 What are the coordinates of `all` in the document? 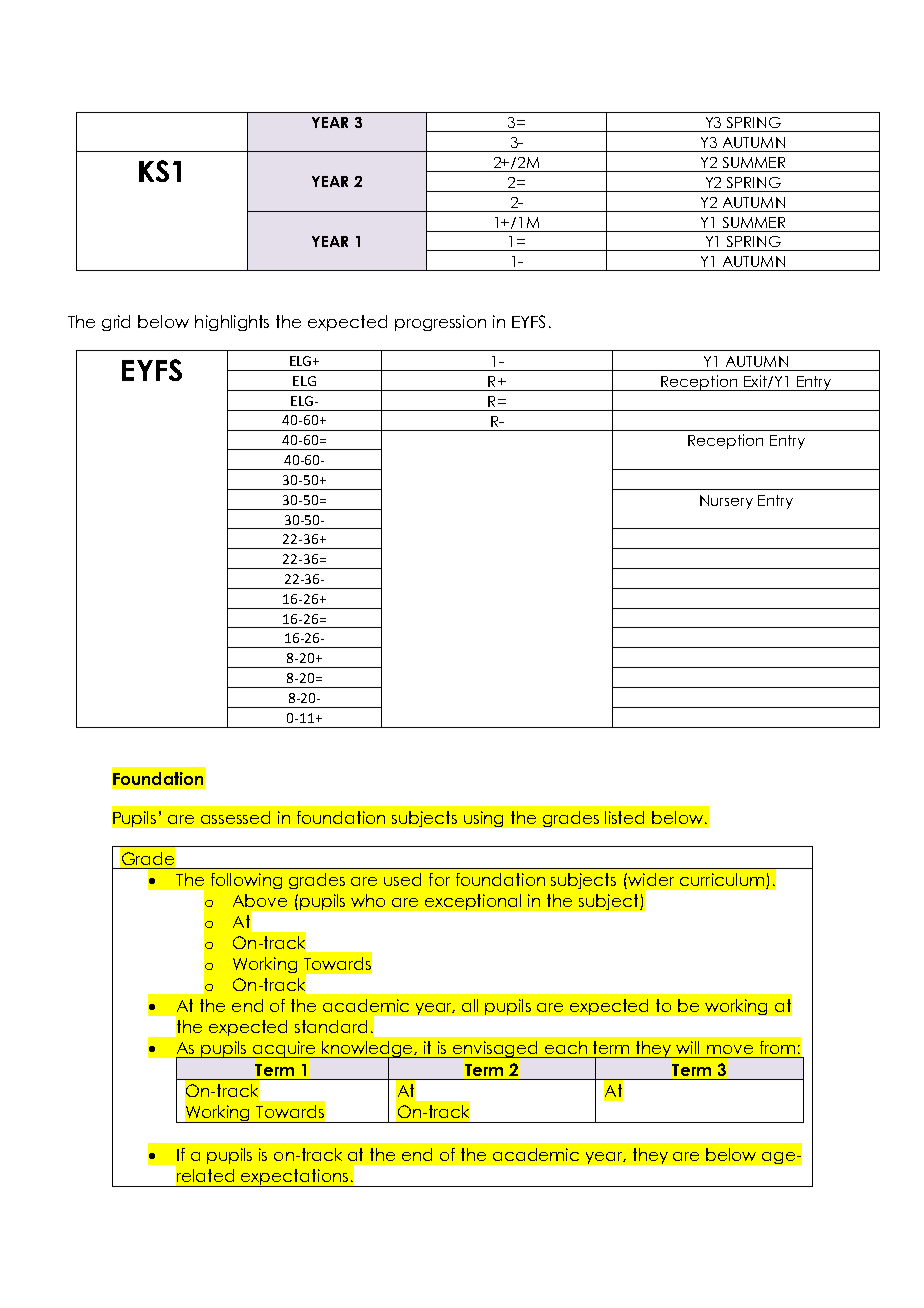 It's located at (470, 1005).
